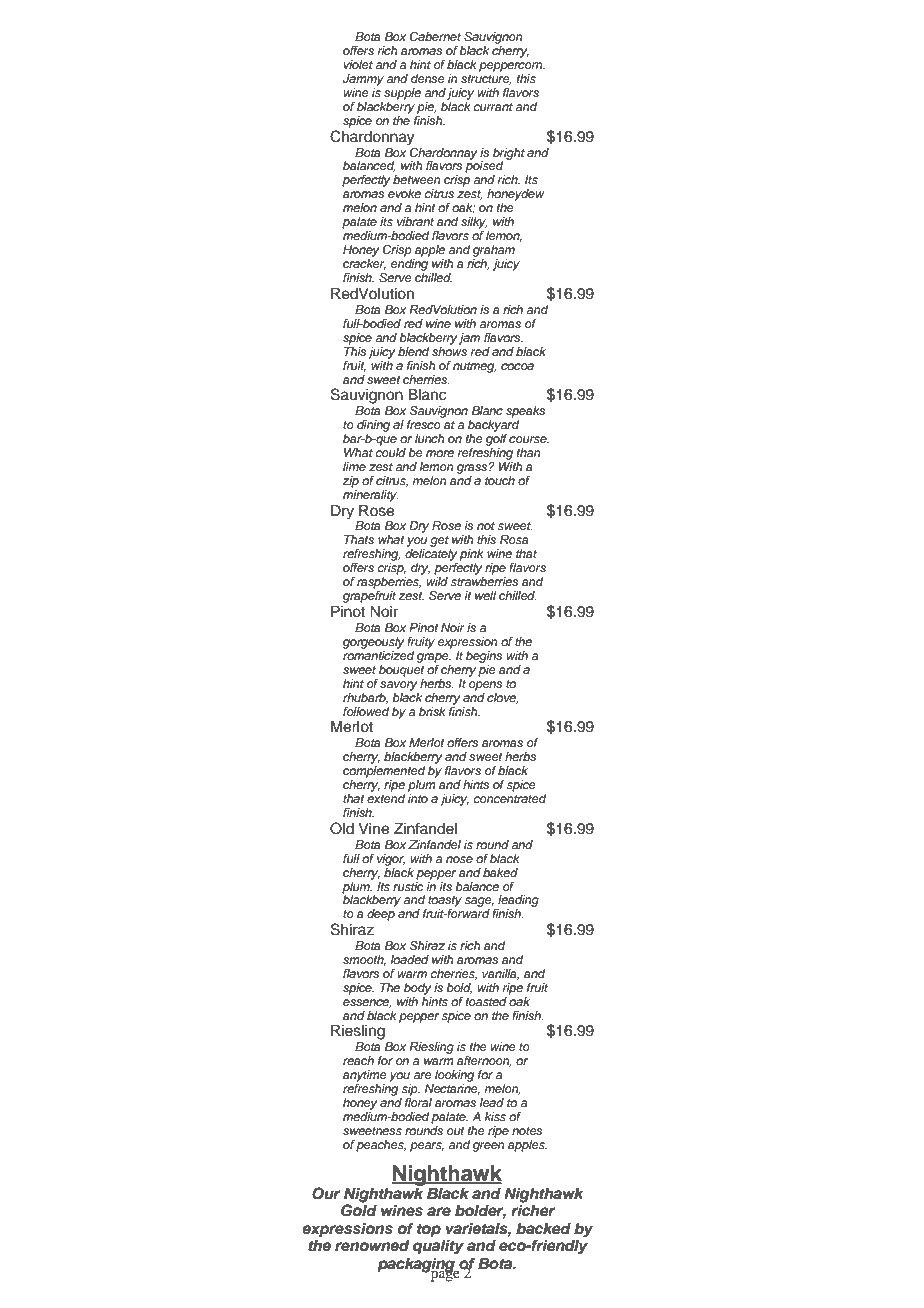  What do you see at coordinates (517, 366) in the image?
I see `cocoa` at bounding box center [517, 366].
